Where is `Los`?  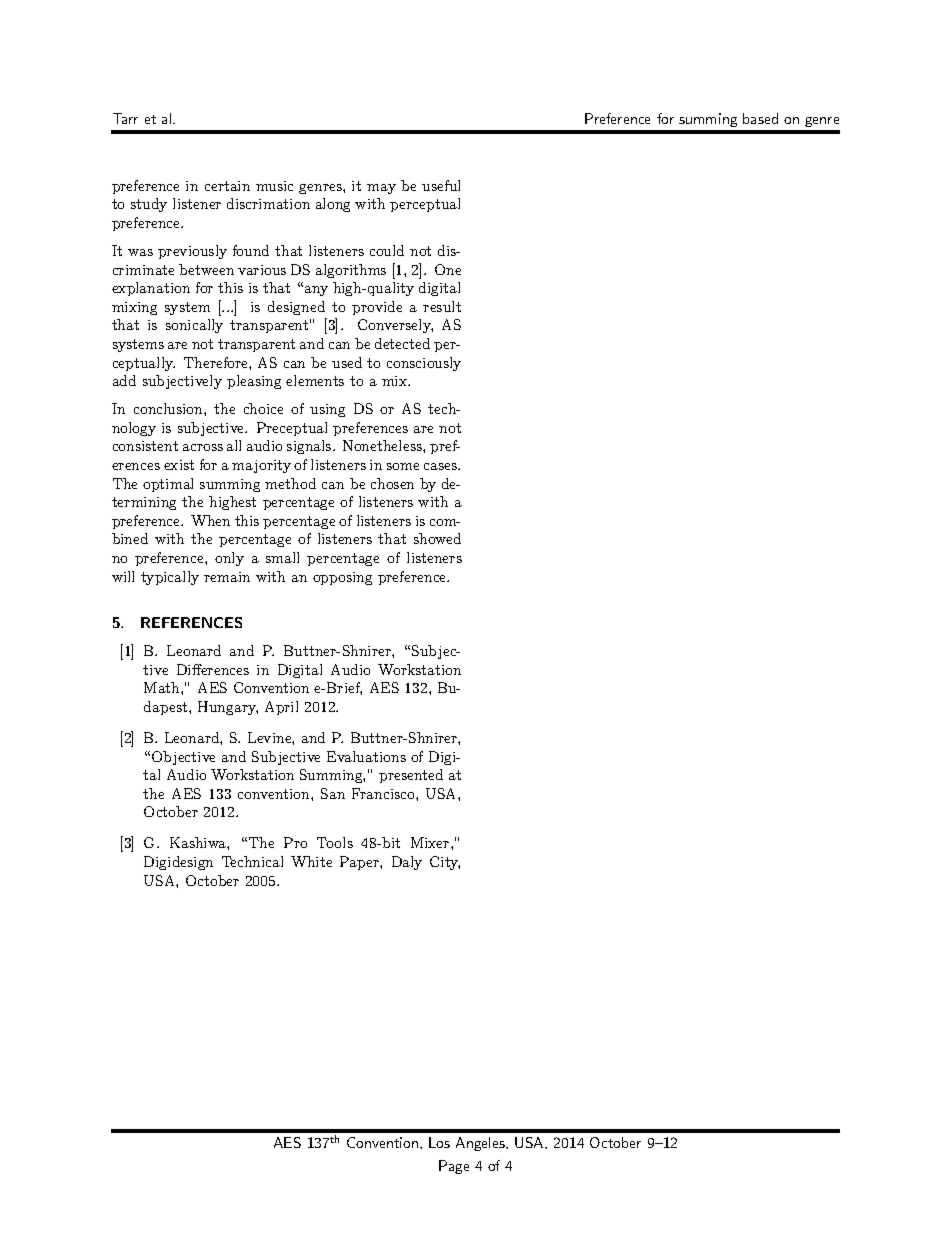 Los is located at coordinates (439, 1142).
